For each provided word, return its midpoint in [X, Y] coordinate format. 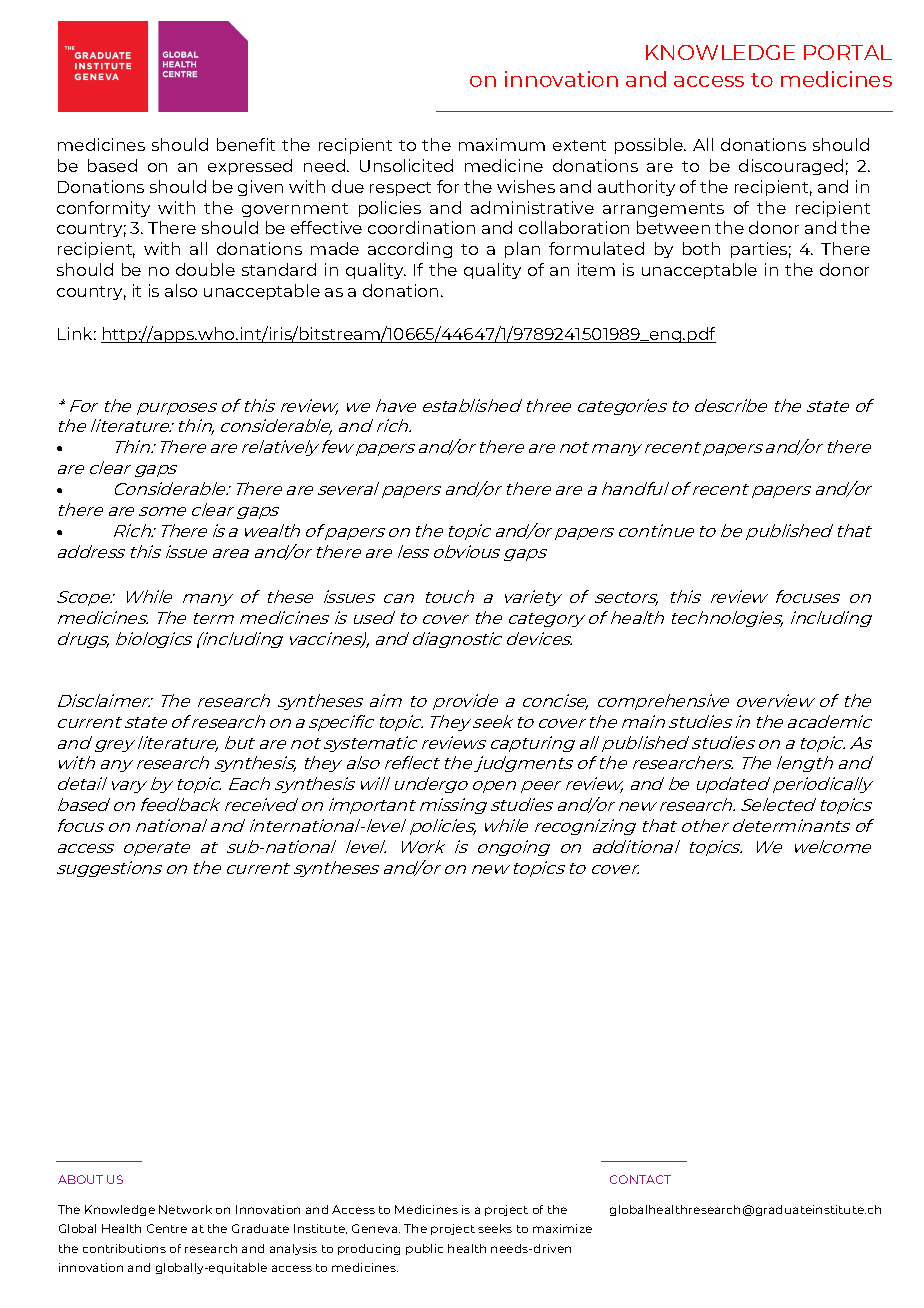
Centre [167, 1228]
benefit [246, 144]
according [410, 250]
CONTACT [640, 1179]
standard [279, 269]
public [424, 1249]
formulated [596, 248]
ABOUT [80, 1179]
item [596, 269]
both [701, 248]
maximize [562, 1228]
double [205, 269]
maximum [502, 144]
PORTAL [848, 52]
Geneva [376, 1228]
